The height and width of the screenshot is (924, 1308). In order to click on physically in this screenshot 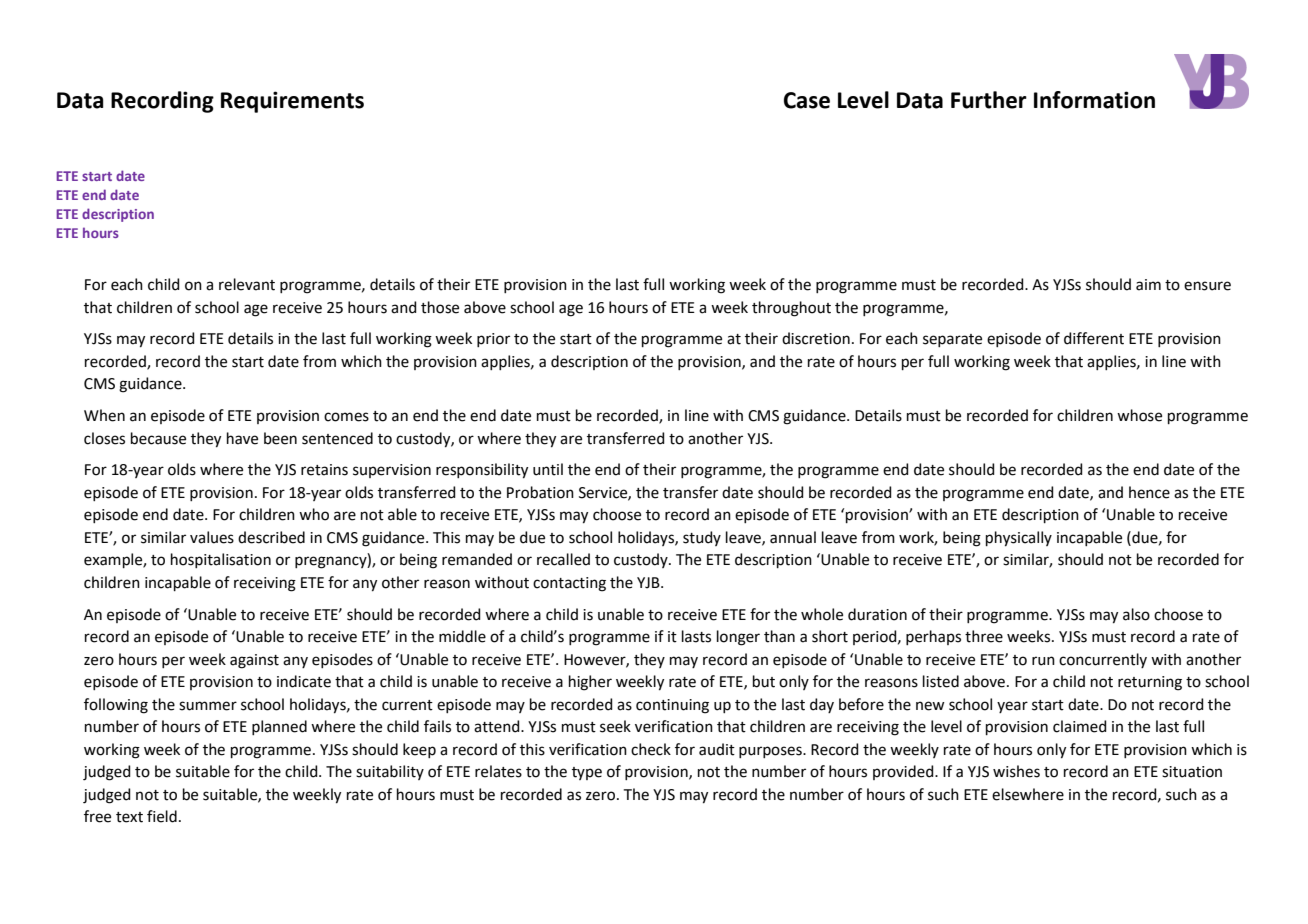, I will do `click(1019, 539)`.
